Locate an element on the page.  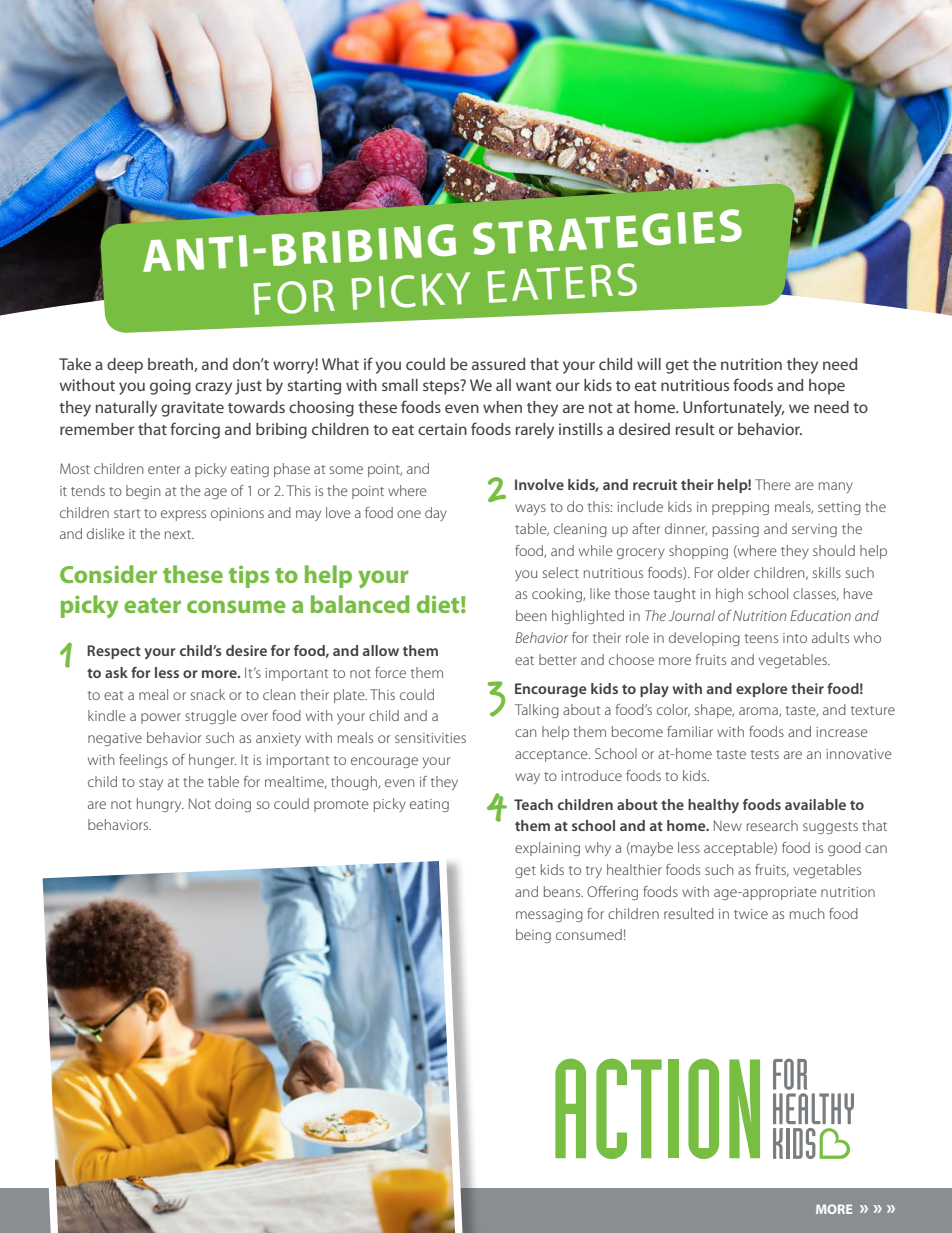
twice is located at coordinates (751, 914).
